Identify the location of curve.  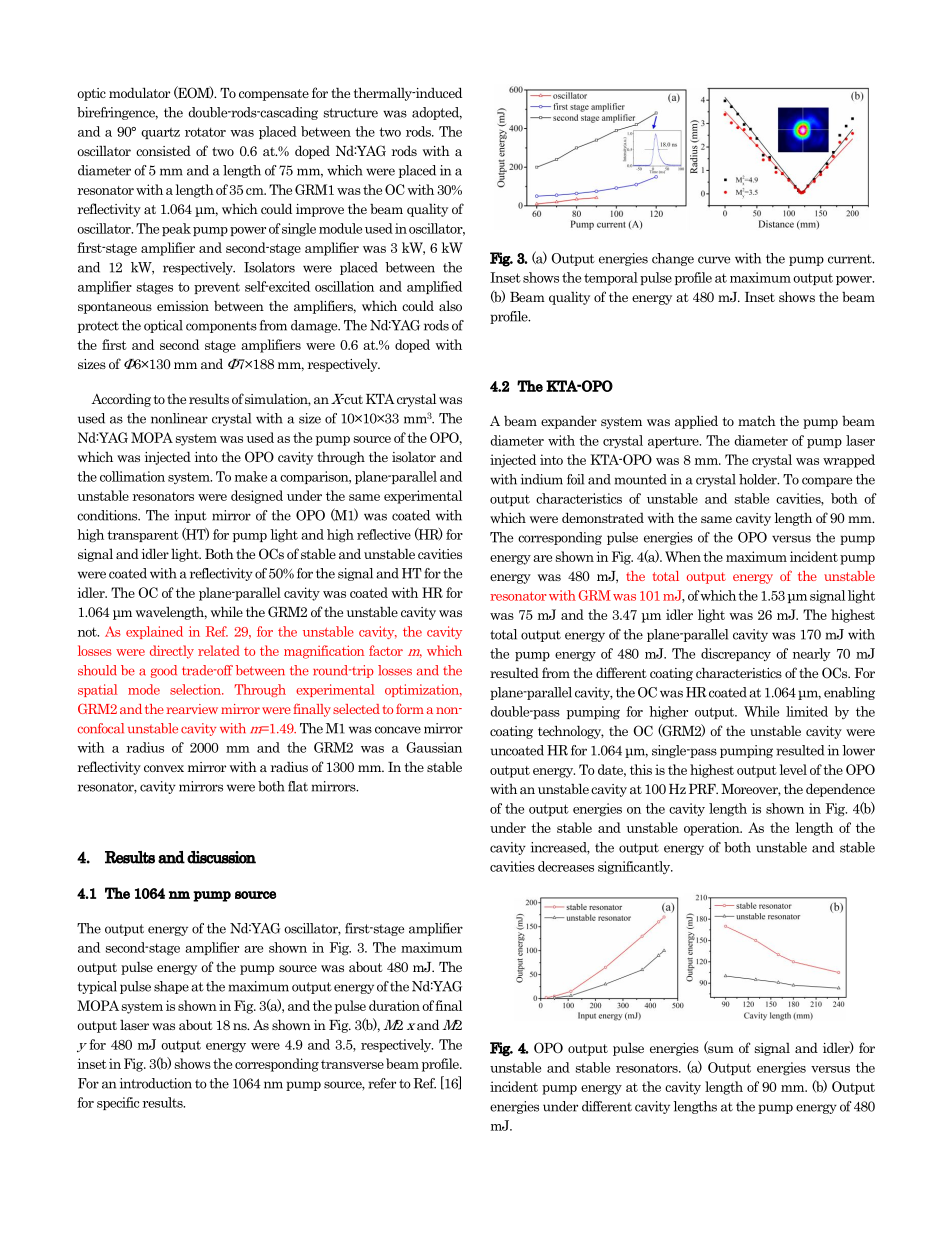
(714, 260).
